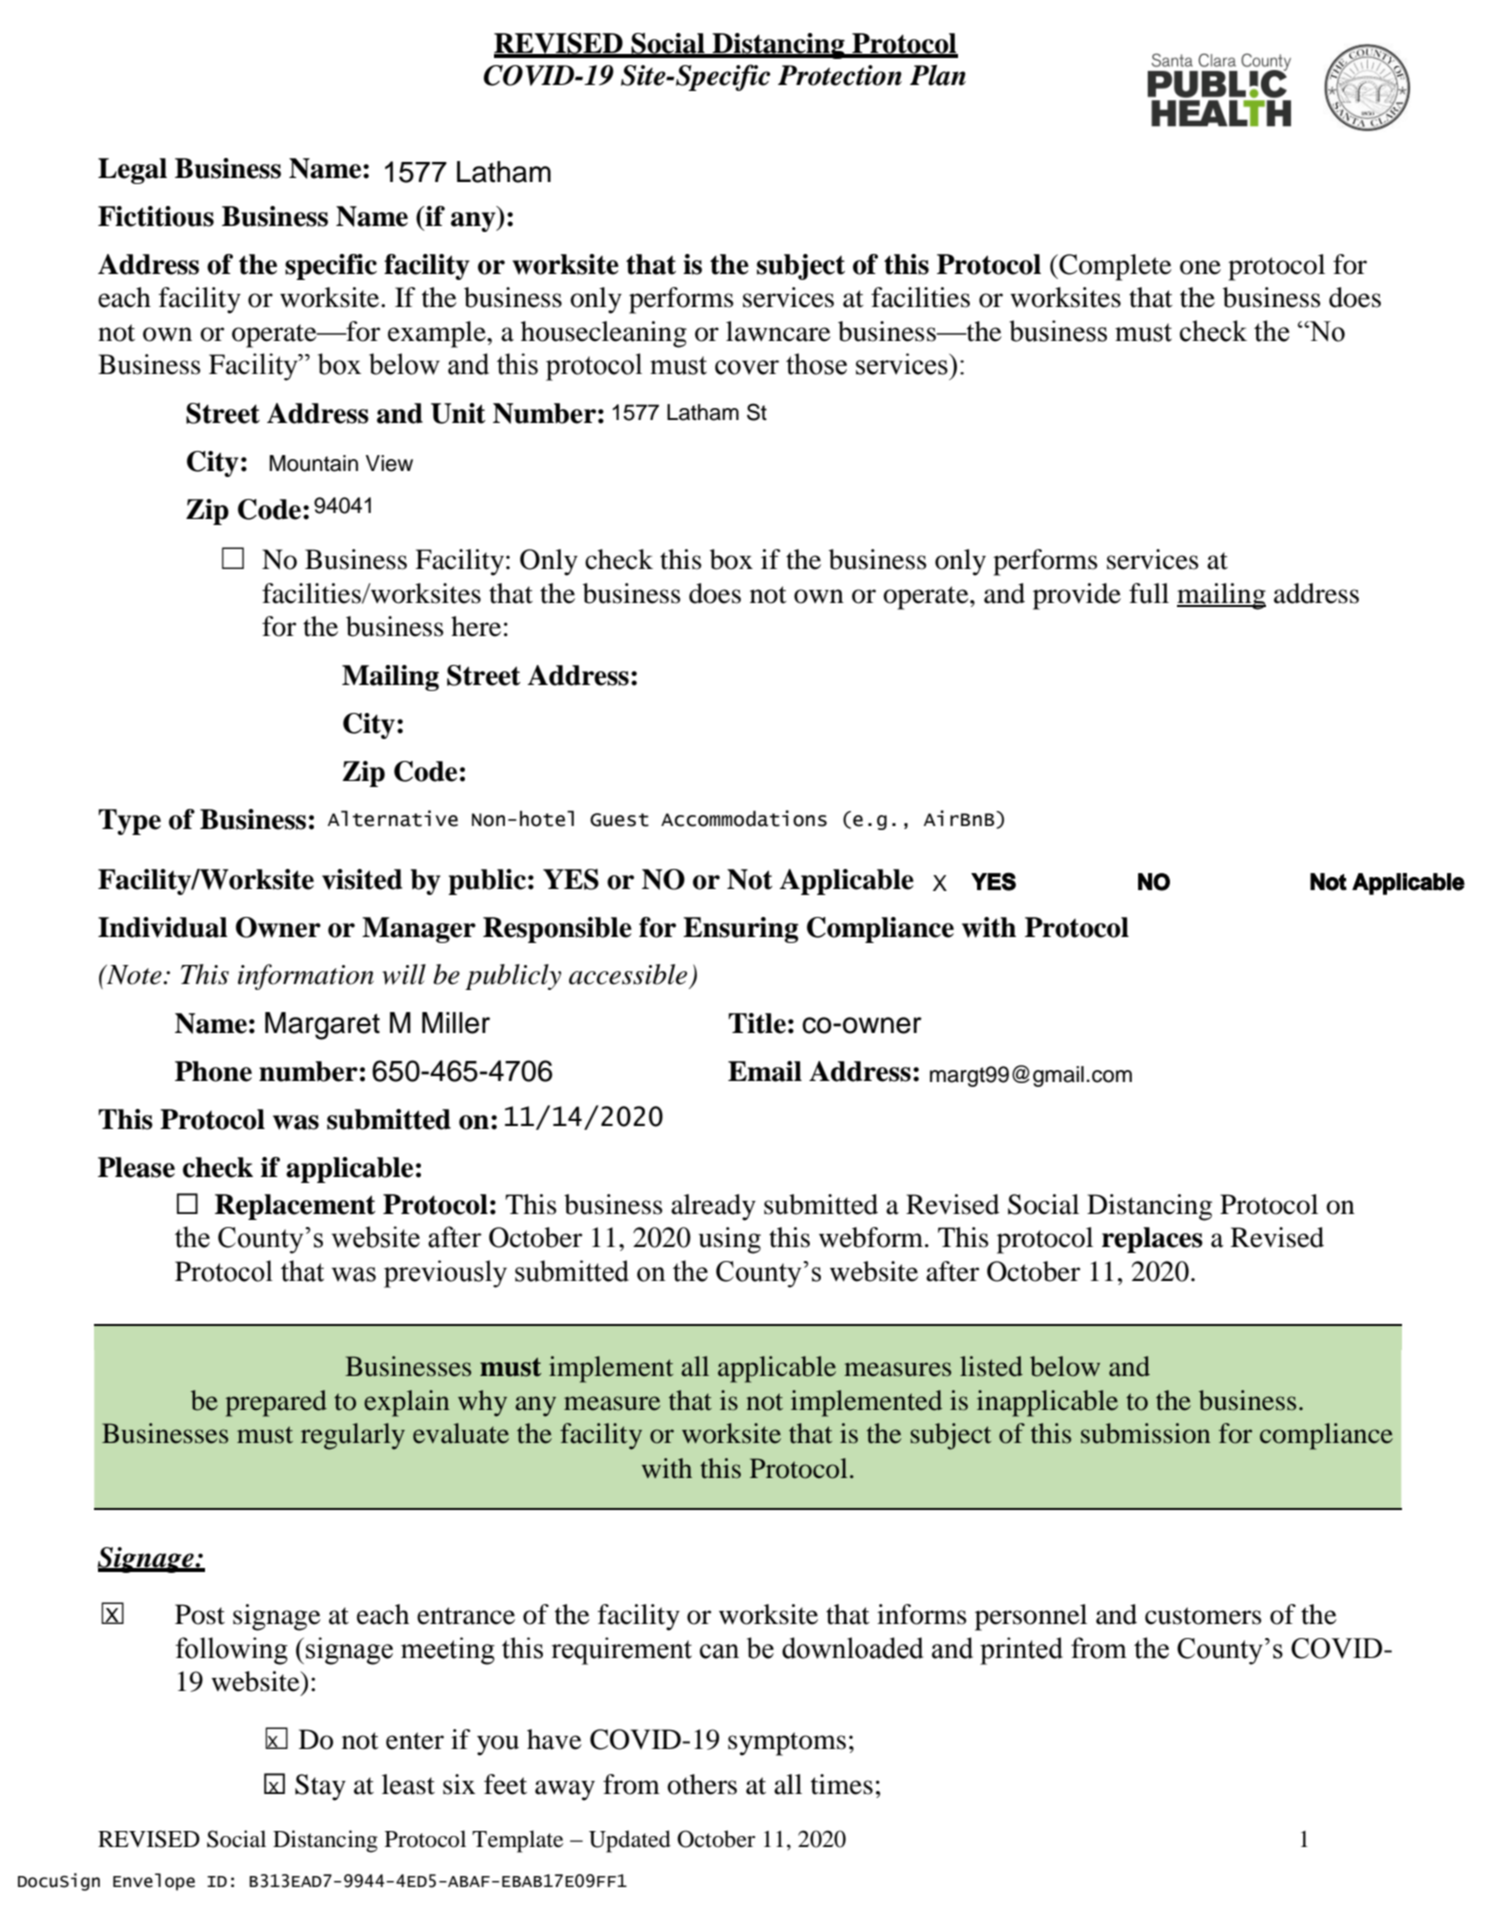 The height and width of the screenshot is (1921, 1485). I want to click on Title, so click(757, 1023).
